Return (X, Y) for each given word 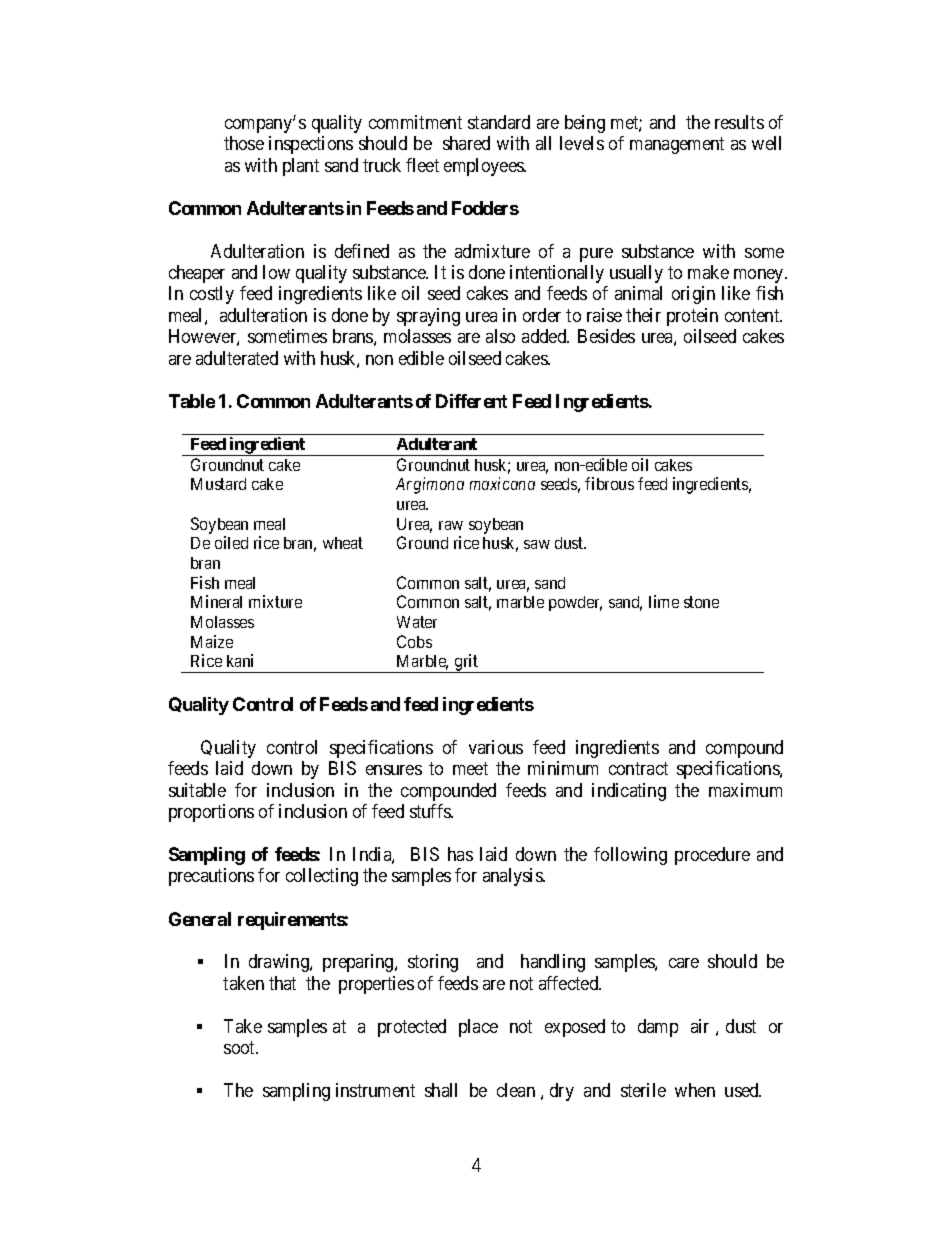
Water (417, 622)
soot (241, 1047)
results (739, 122)
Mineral (216, 601)
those (244, 143)
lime (664, 601)
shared (466, 143)
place (478, 1028)
